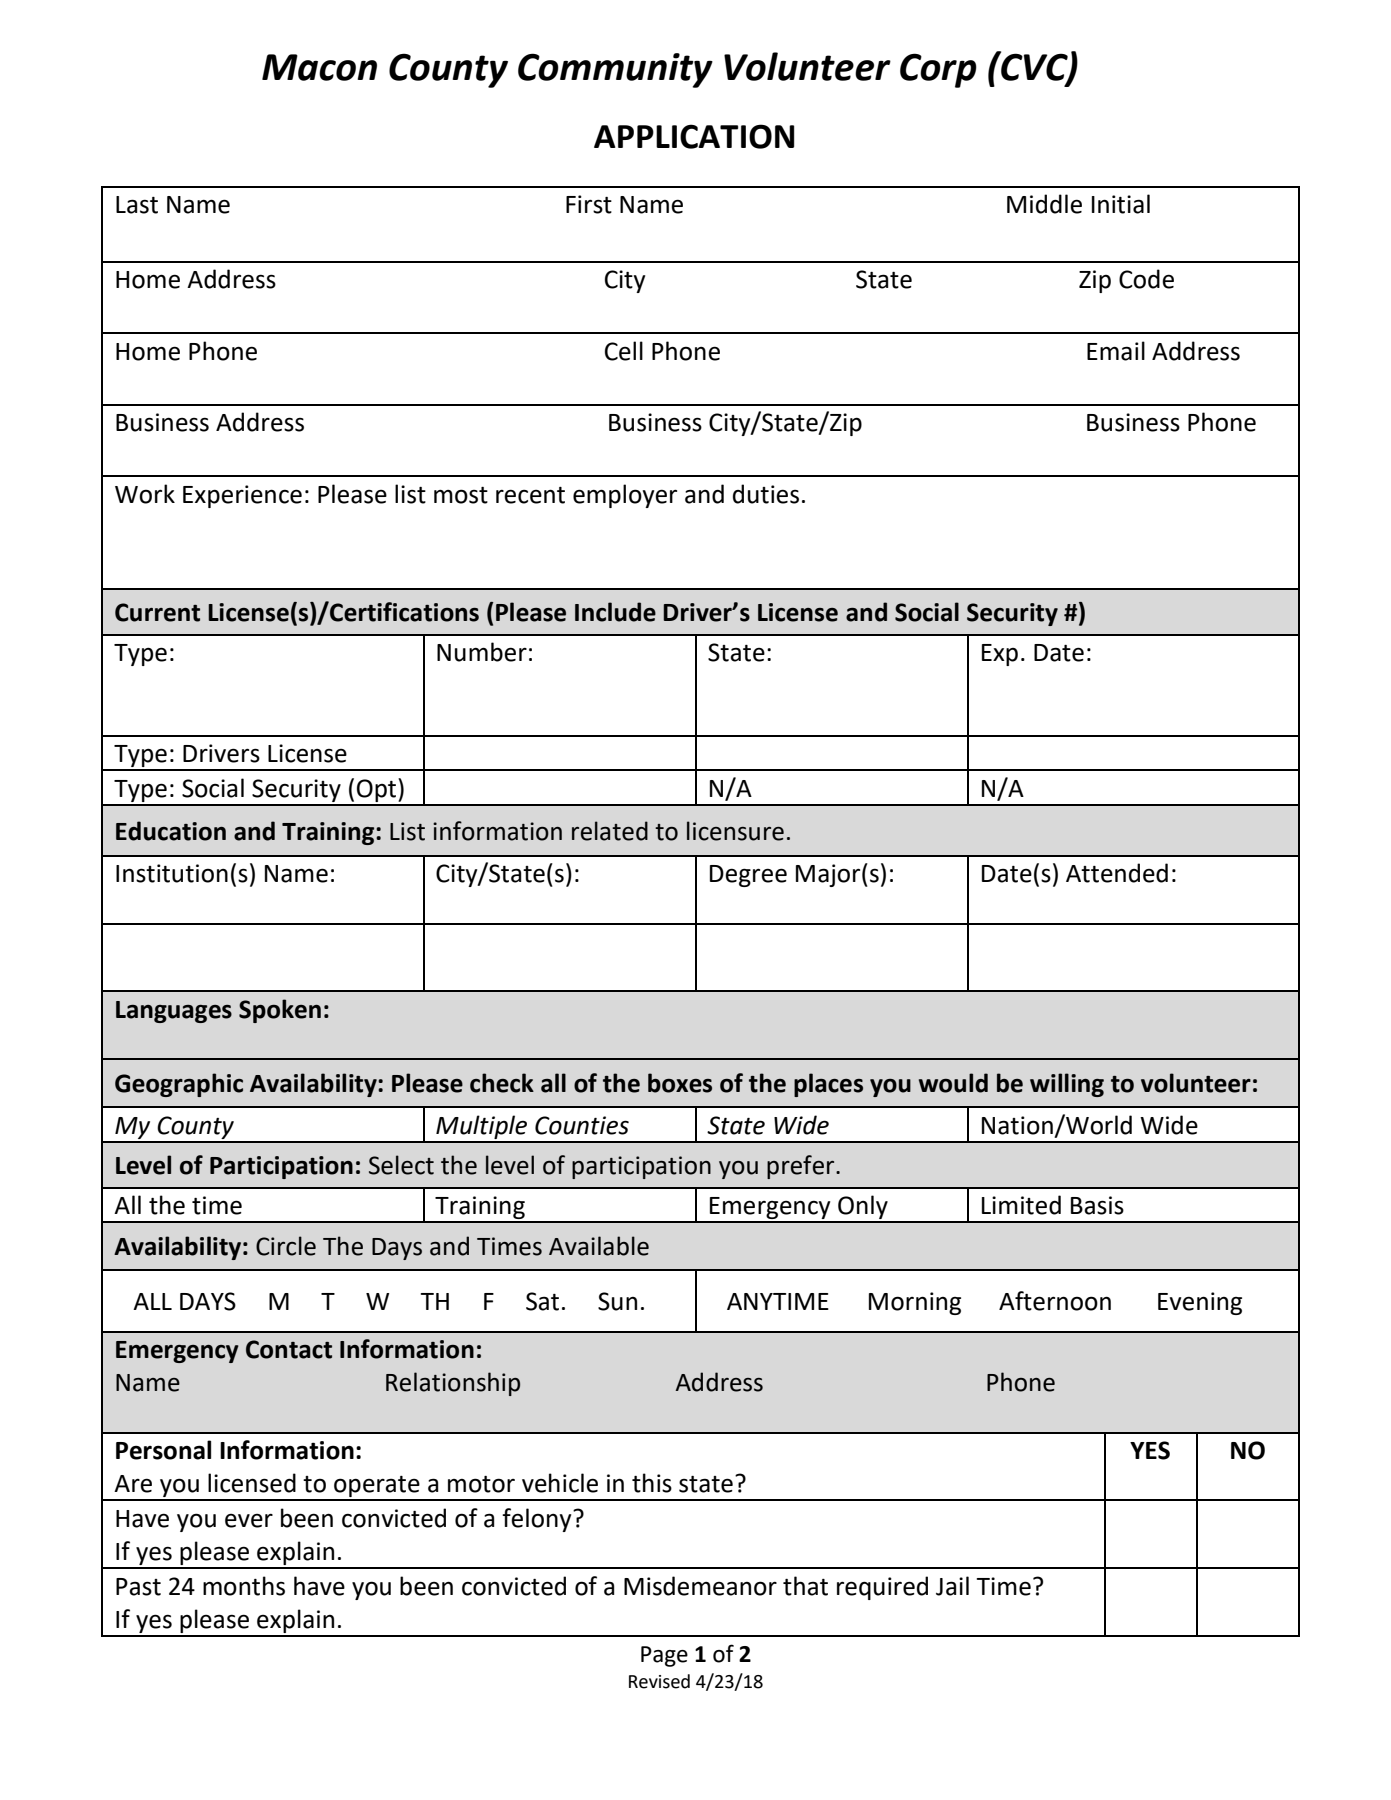 The width and height of the screenshot is (1391, 1800). Describe the element at coordinates (319, 67) in the screenshot. I see `Macon` at that location.
